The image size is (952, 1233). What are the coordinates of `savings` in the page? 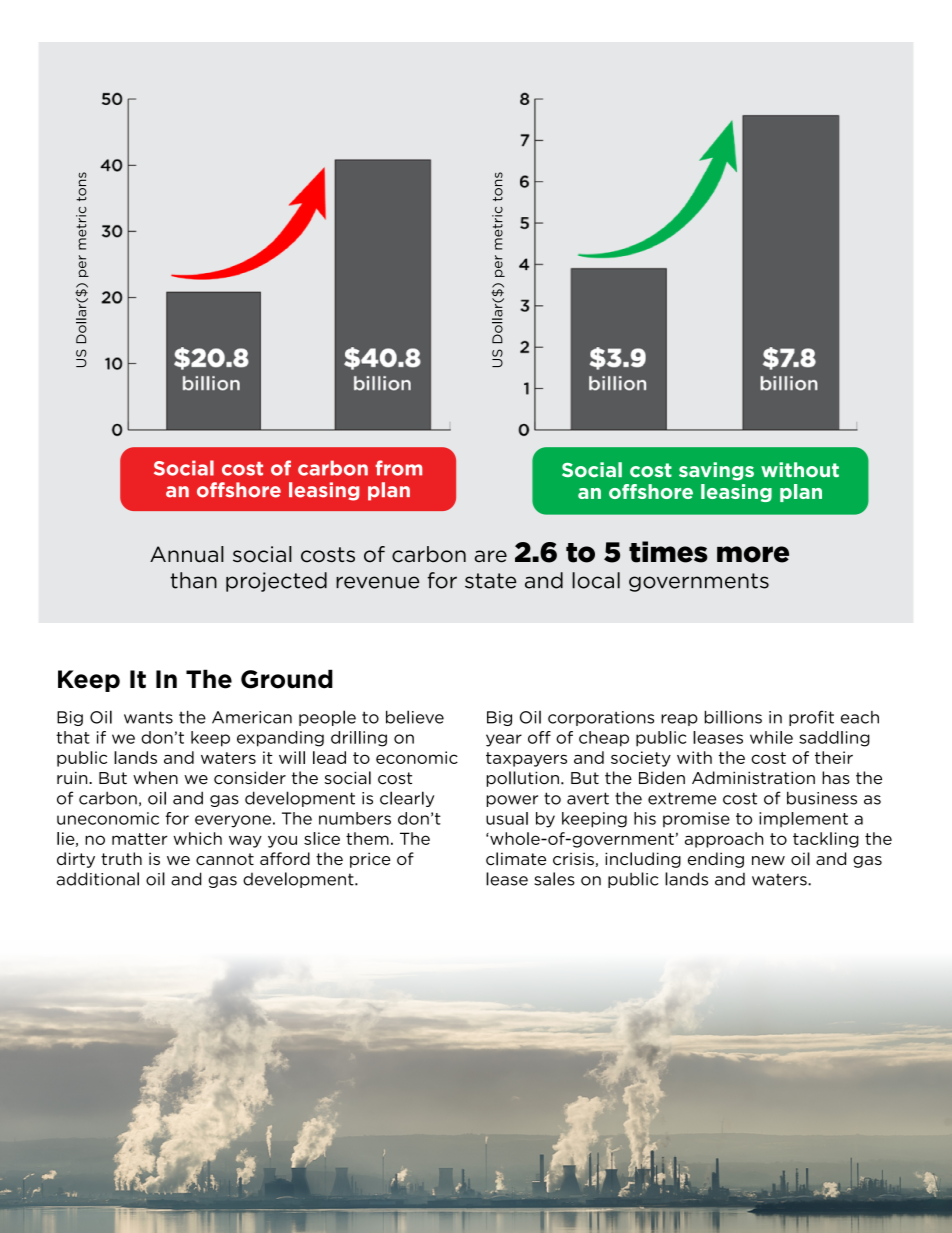 It's located at (716, 471).
